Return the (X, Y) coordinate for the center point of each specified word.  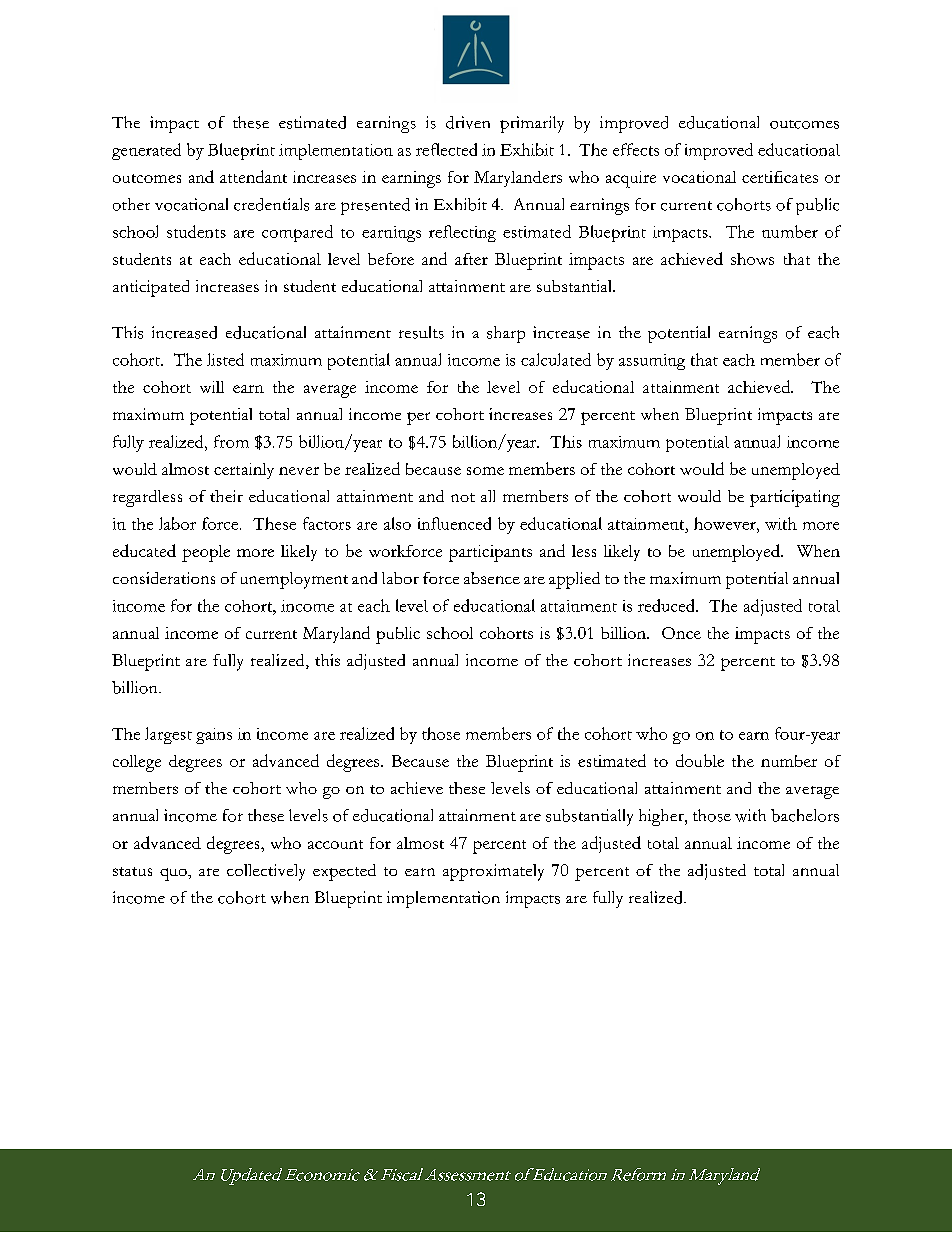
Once (681, 633)
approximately (493, 872)
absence (492, 578)
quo (174, 874)
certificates (780, 177)
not (463, 497)
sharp (506, 334)
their (226, 496)
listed (225, 359)
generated (146, 151)
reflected (446, 149)
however (726, 523)
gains (214, 736)
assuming (652, 362)
